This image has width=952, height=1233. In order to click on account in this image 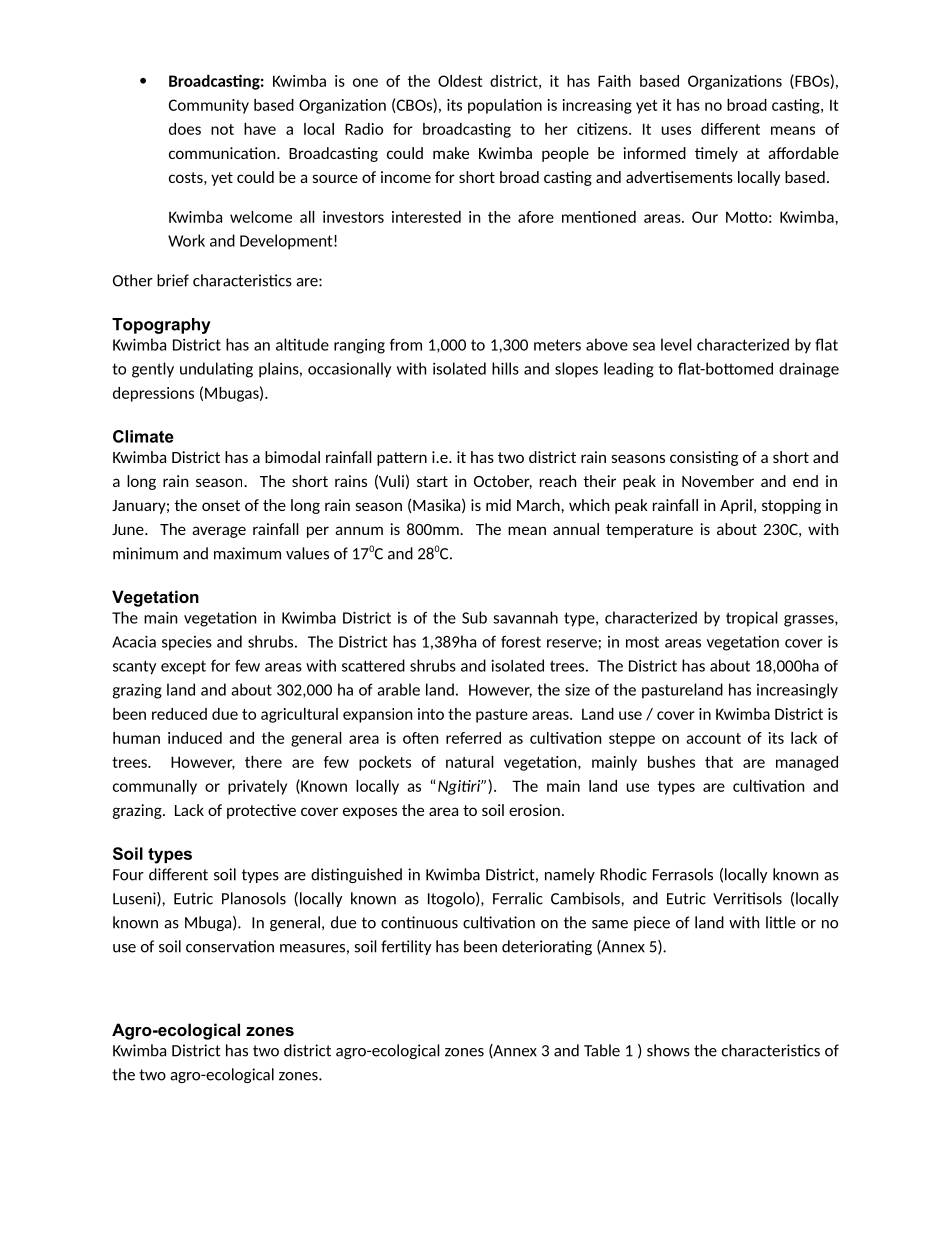, I will do `click(713, 738)`.
